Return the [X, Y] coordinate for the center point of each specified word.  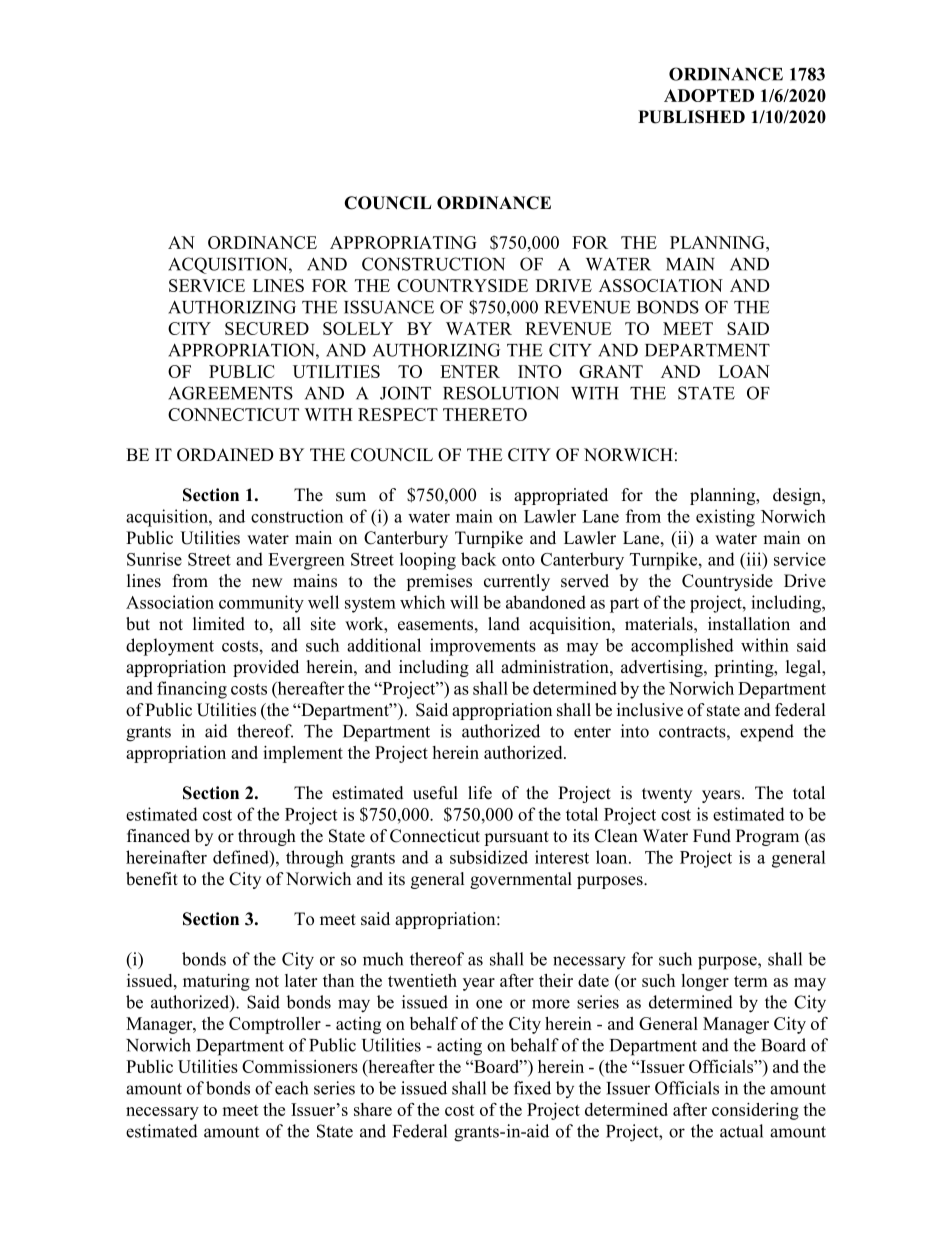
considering [755, 1111]
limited [219, 624]
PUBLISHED [691, 117]
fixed [532, 1088]
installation [749, 624]
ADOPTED [709, 95]
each [291, 1088]
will [464, 602]
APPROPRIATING [403, 242]
